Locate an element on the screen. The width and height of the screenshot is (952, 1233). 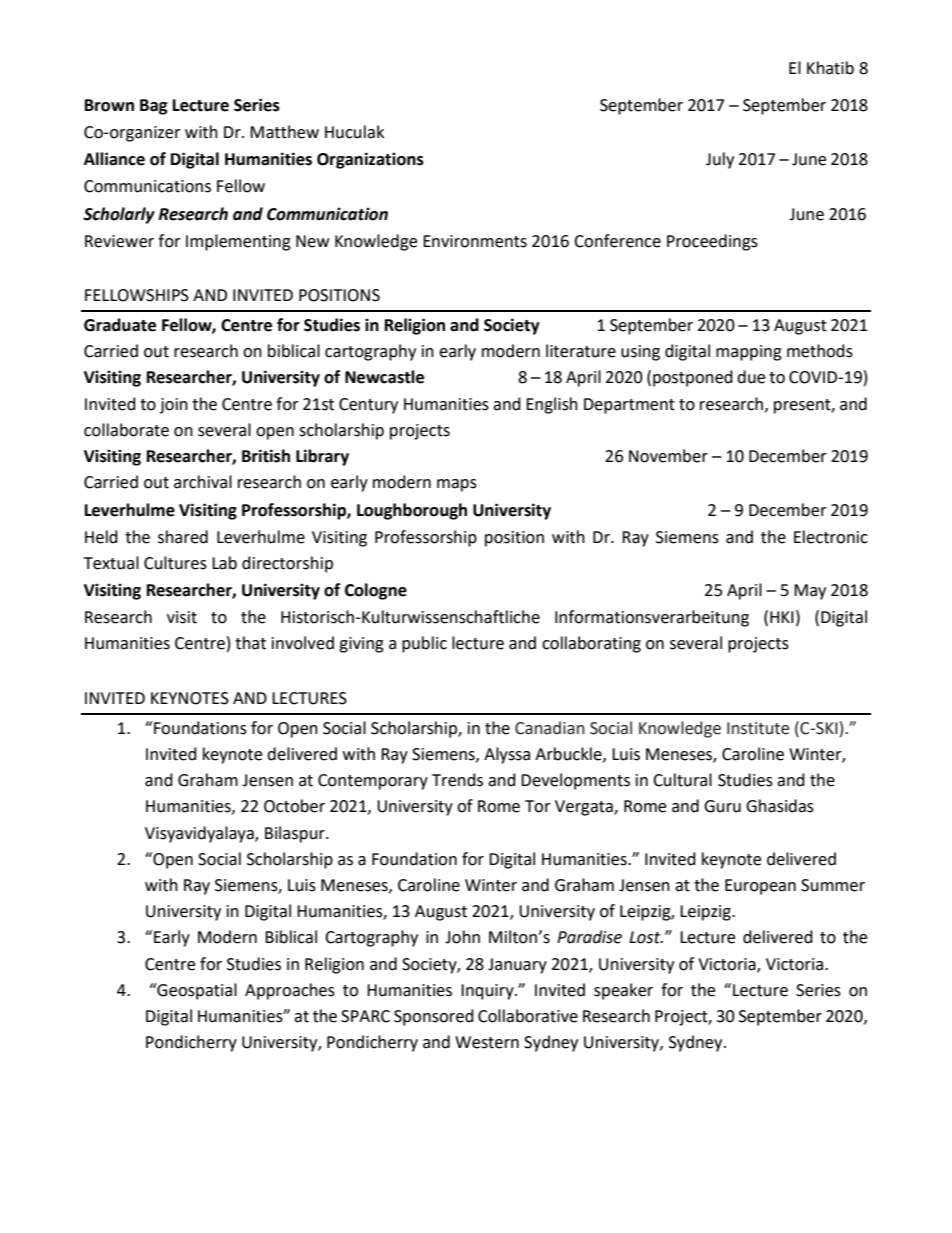
speaker is located at coordinates (623, 991).
